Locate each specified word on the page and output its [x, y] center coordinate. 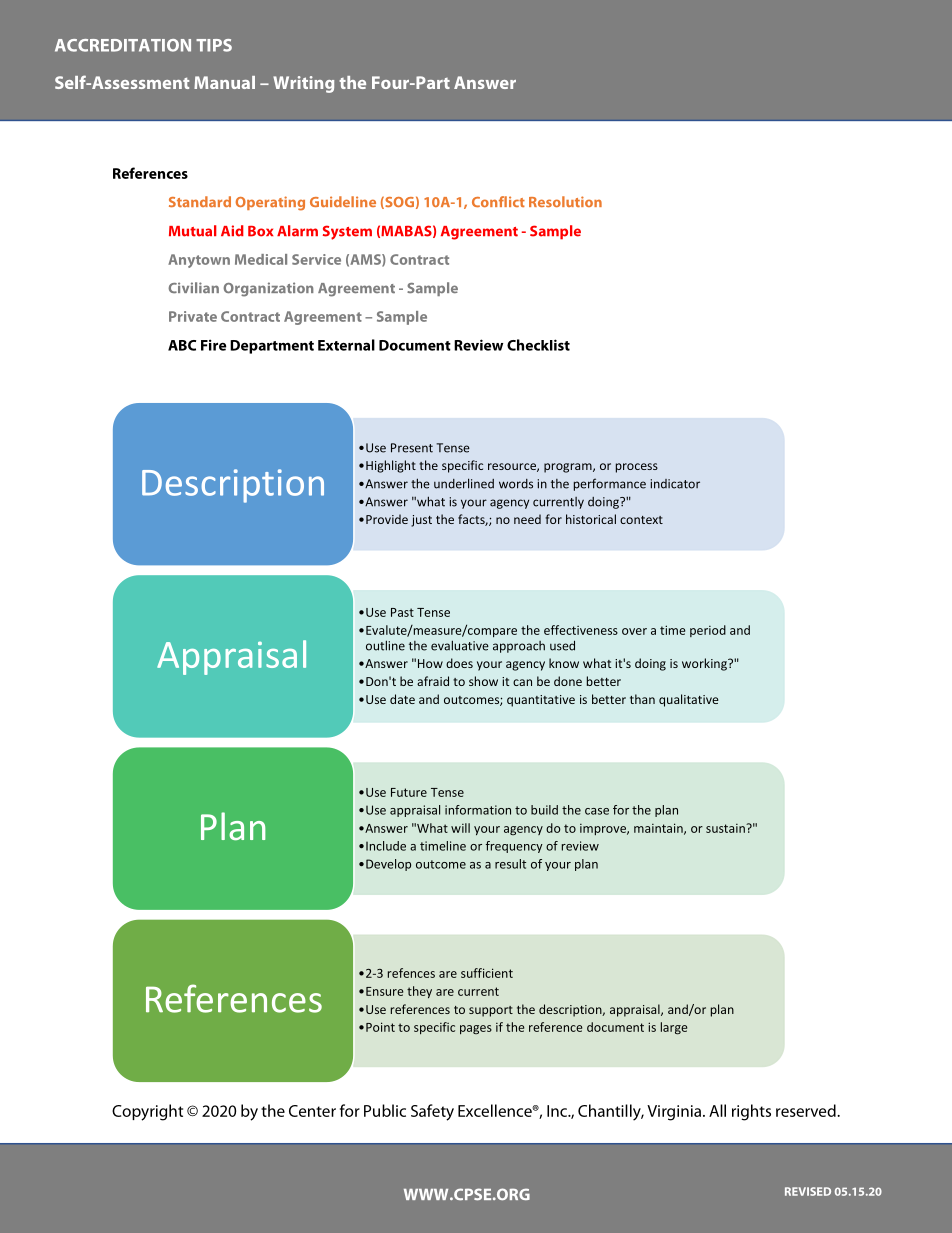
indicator [675, 484]
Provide [387, 519]
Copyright [147, 1112]
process [637, 468]
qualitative [689, 700]
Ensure [384, 991]
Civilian [193, 287]
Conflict [498, 201]
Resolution [565, 201]
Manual [224, 82]
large [674, 1028]
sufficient [487, 973]
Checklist [538, 345]
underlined [464, 483]
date [402, 699]
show [483, 681]
